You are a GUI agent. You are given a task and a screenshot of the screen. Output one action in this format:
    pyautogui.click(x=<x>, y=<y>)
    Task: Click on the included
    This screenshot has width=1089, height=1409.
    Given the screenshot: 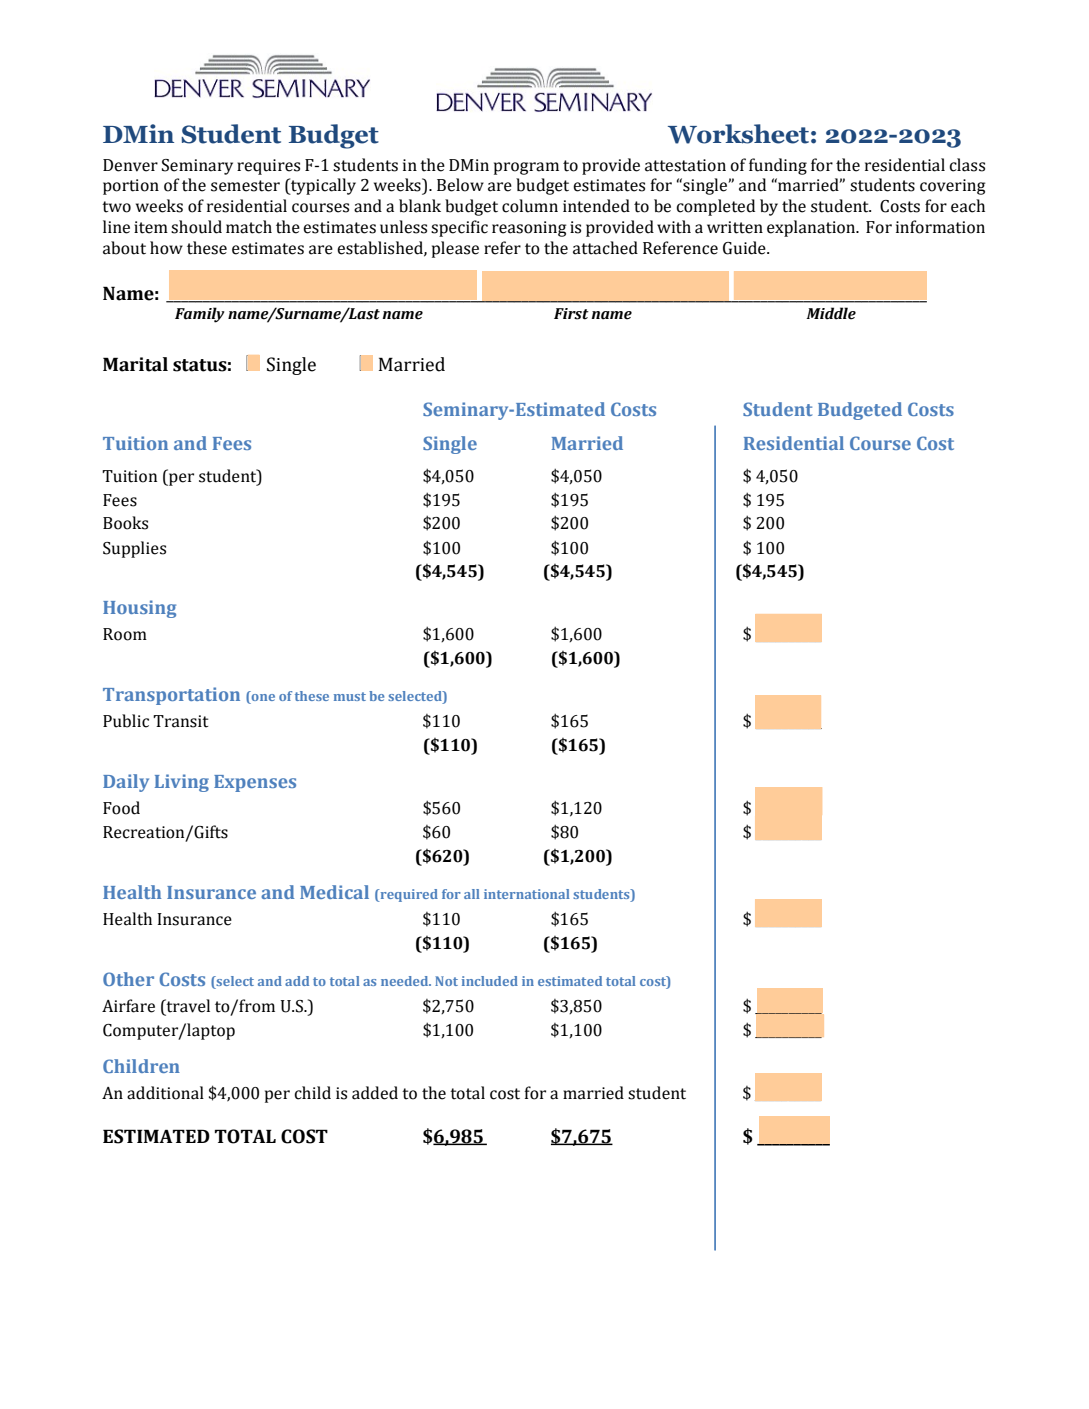 What is the action you would take?
    pyautogui.click(x=490, y=981)
